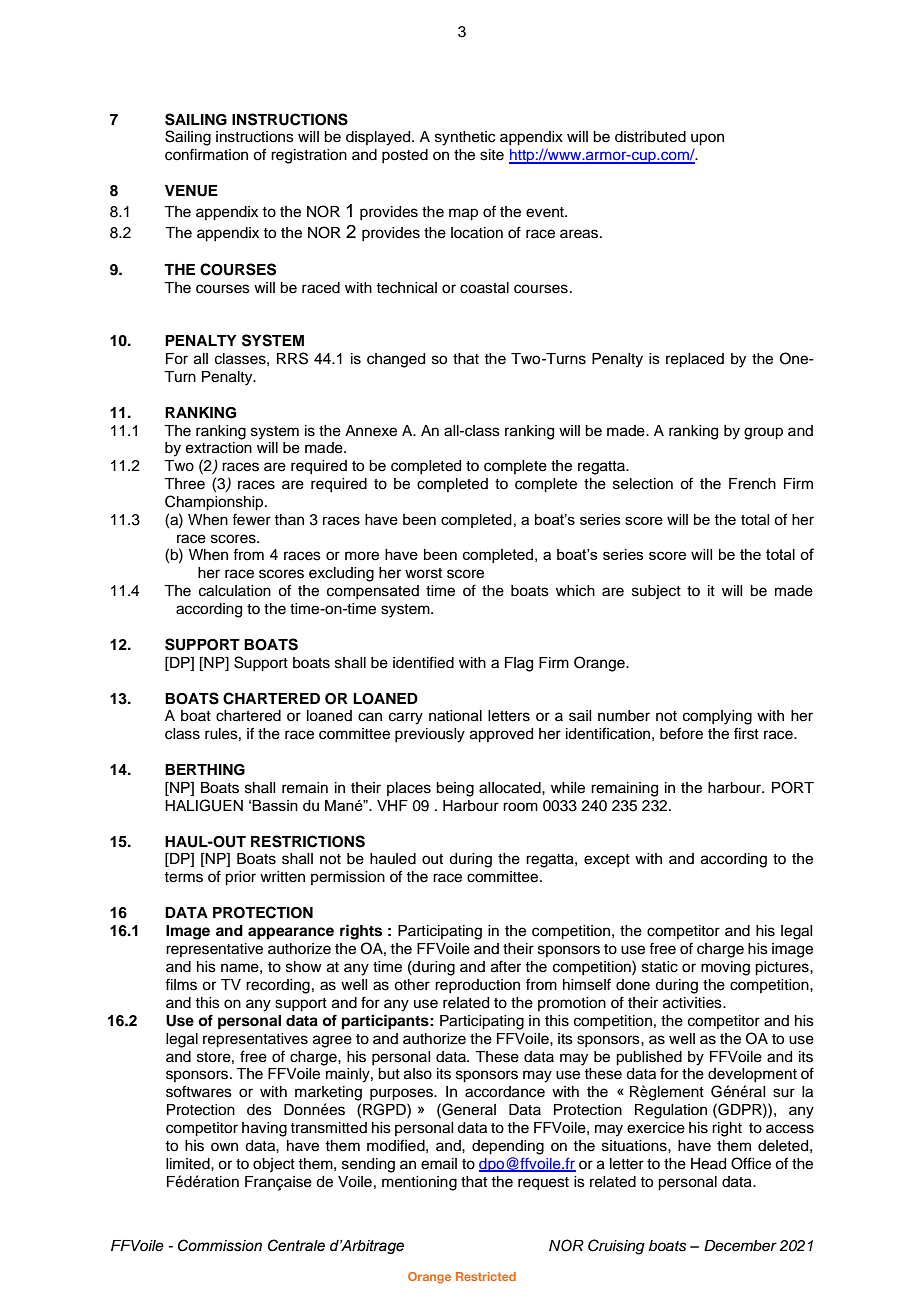 This screenshot has width=924, height=1308. Describe the element at coordinates (725, 968) in the screenshot. I see `moving` at that location.
